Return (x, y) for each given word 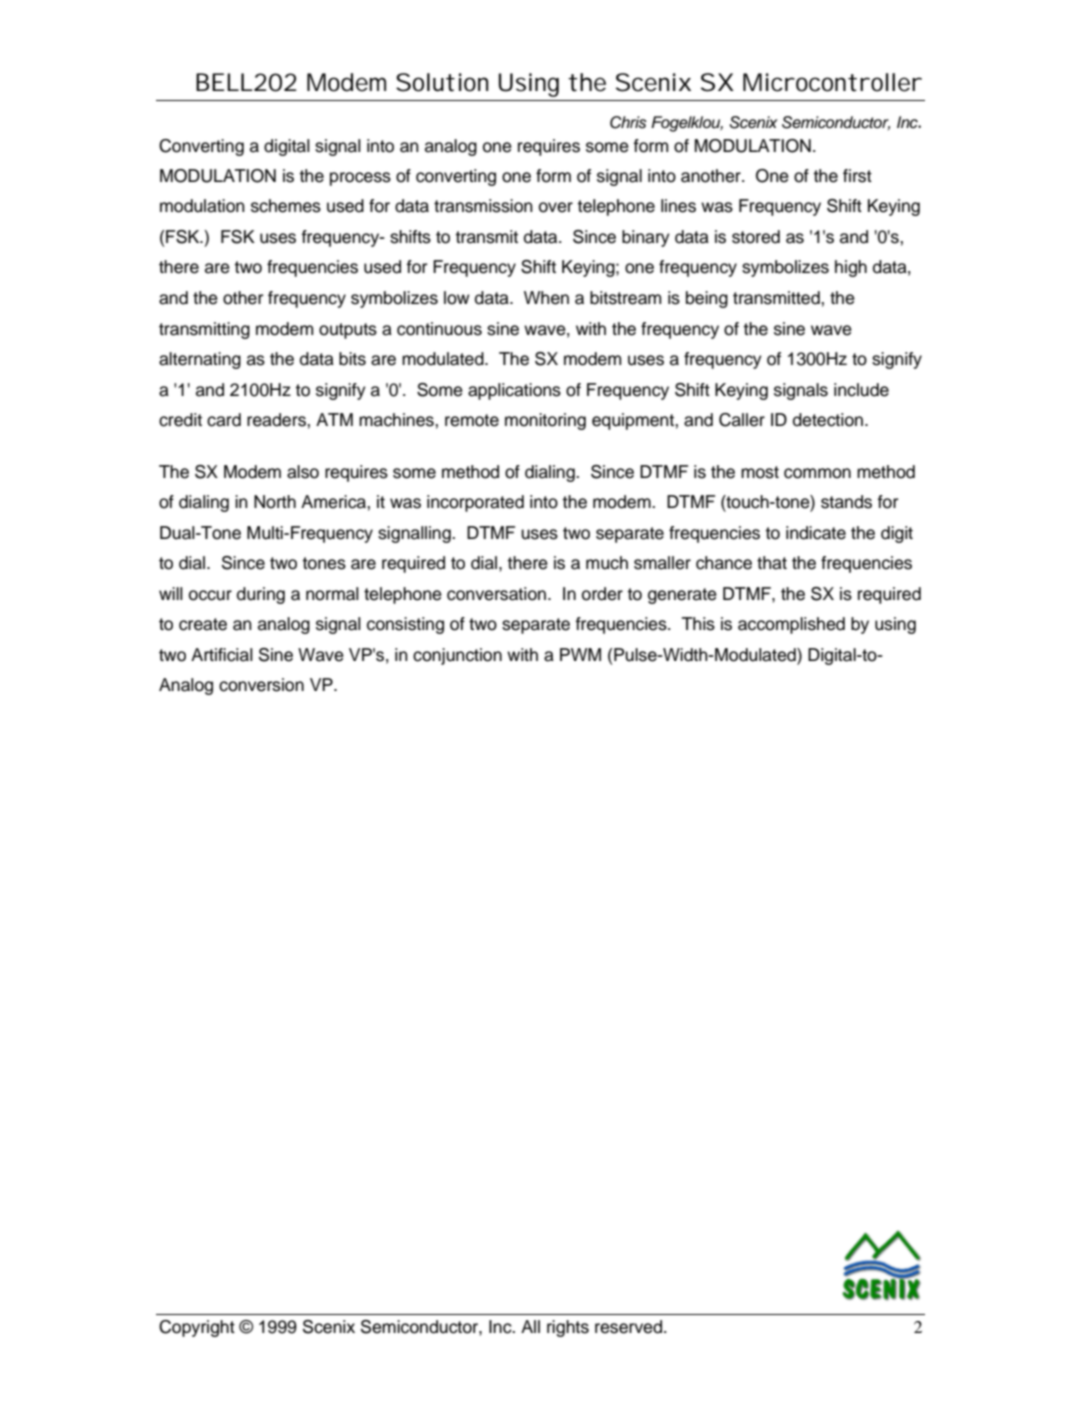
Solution (442, 82)
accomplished (791, 625)
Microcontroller (832, 82)
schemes (286, 206)
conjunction (457, 656)
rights (568, 1328)
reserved (630, 1327)
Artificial (222, 655)
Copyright (197, 1328)
